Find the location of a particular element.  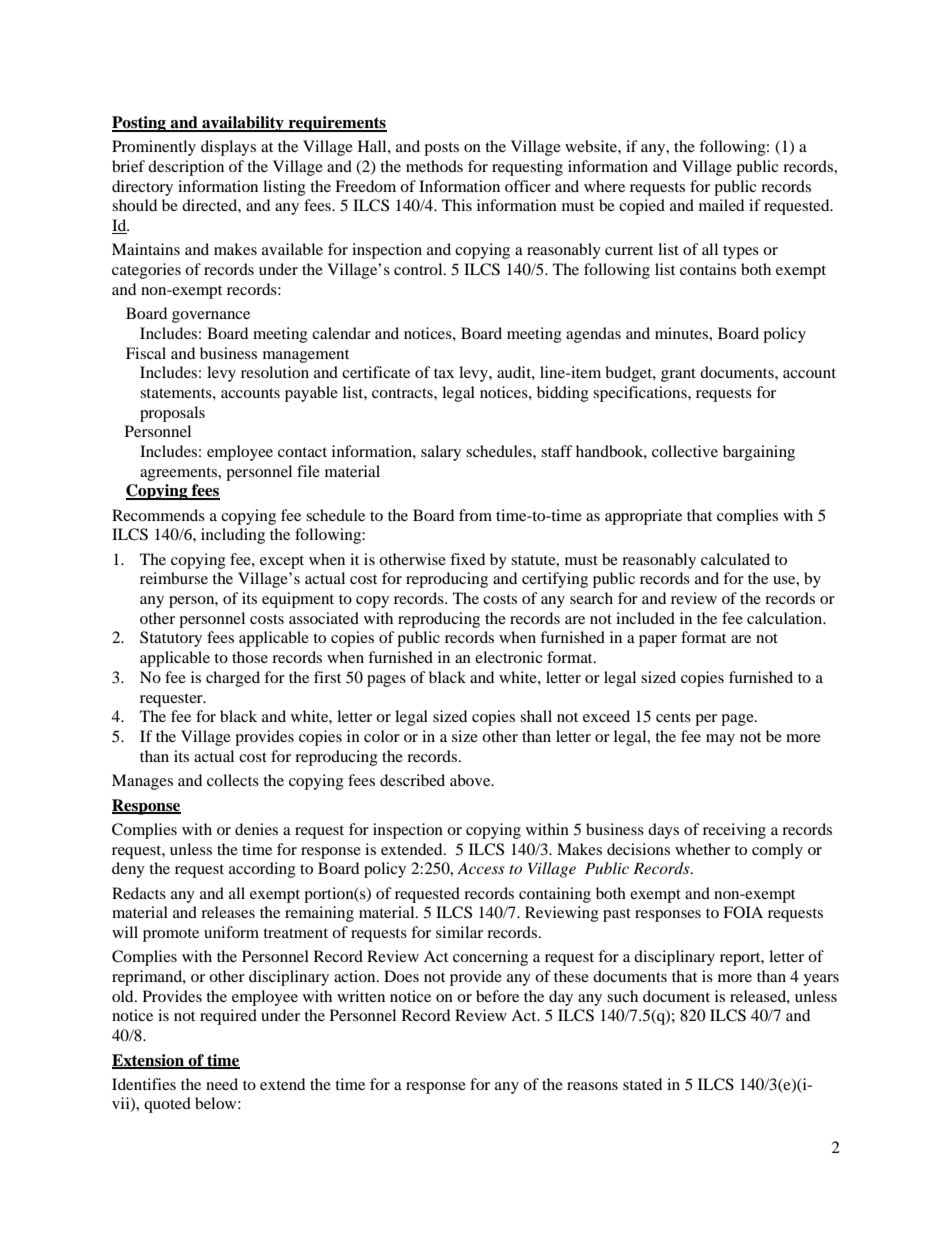

need is located at coordinates (222, 1084).
